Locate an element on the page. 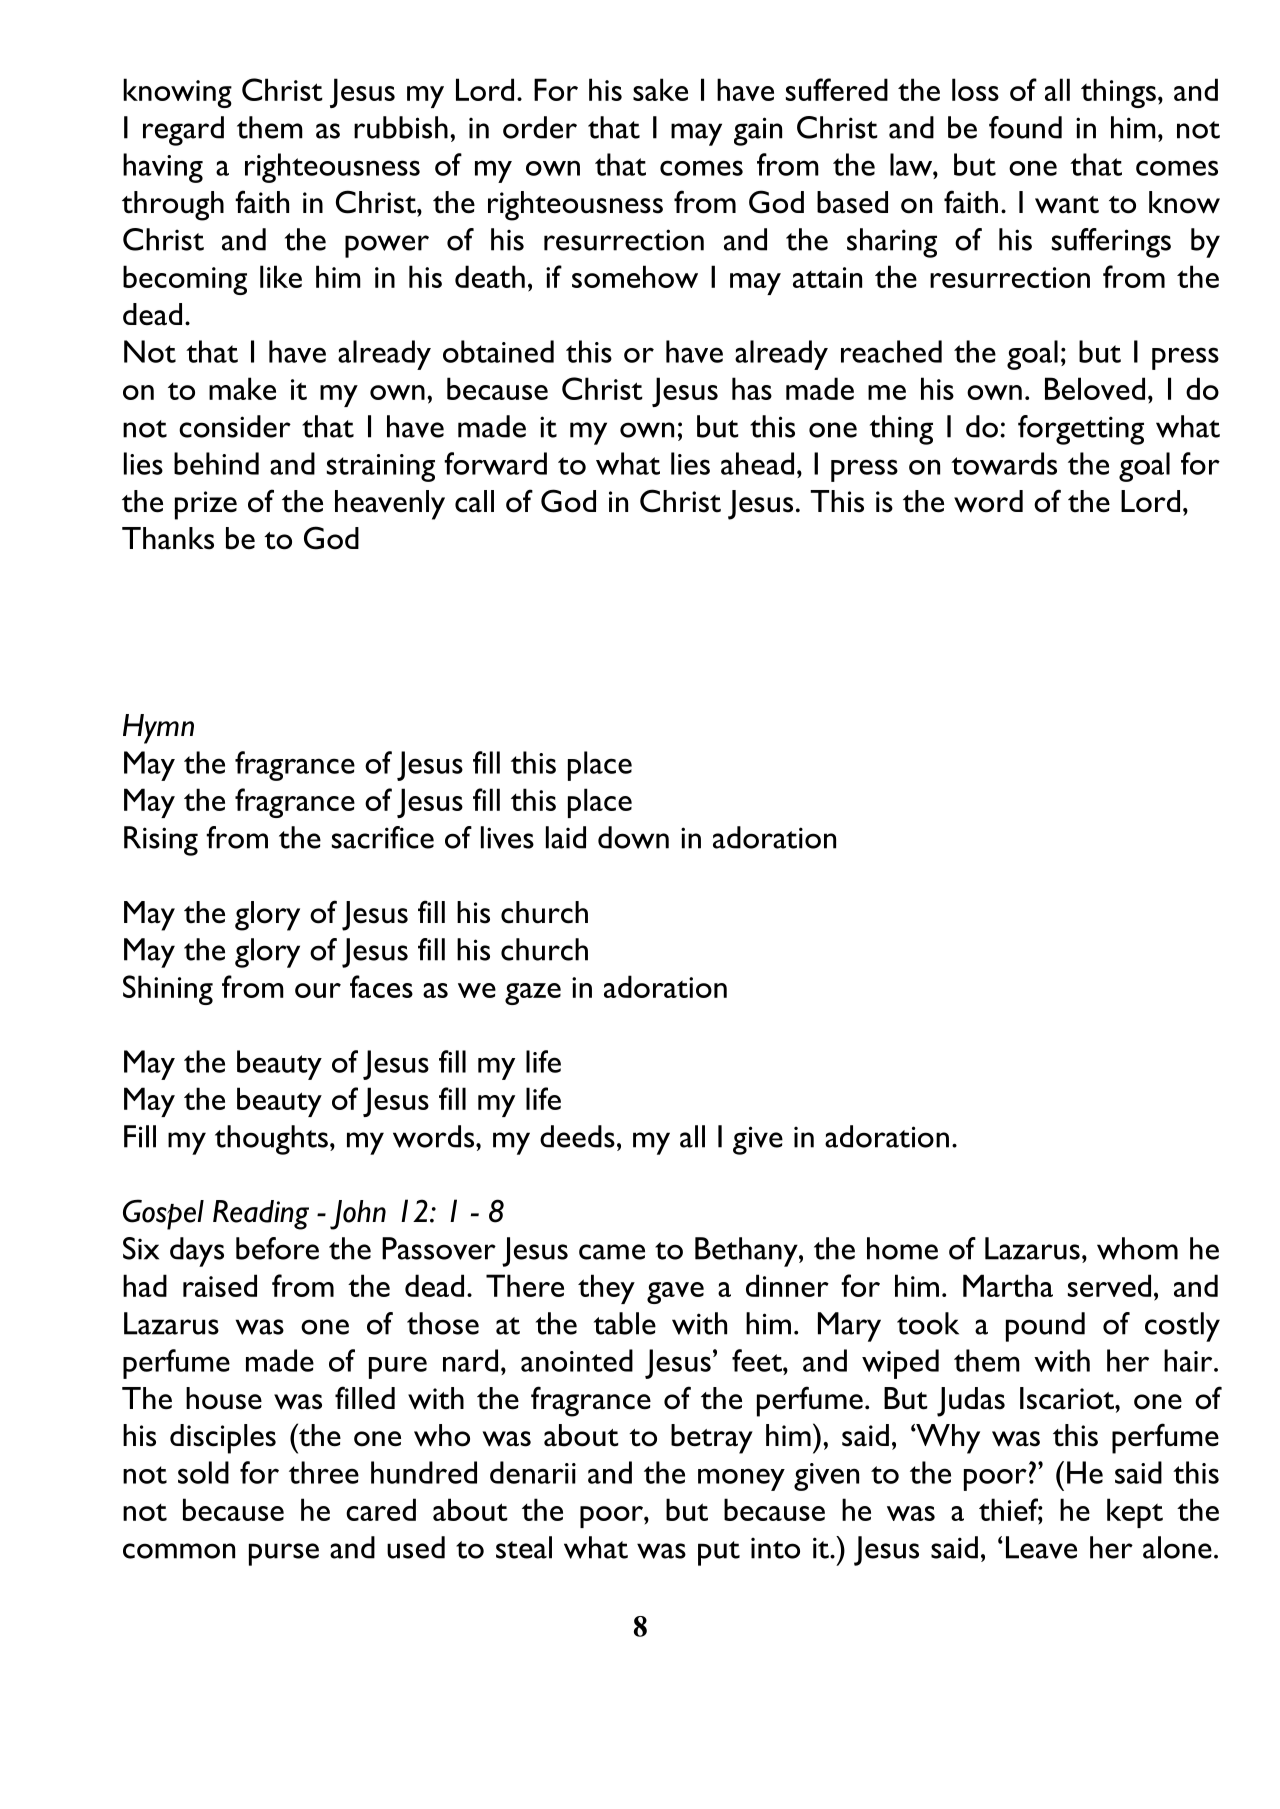 This page has height=1809, width=1280. towards is located at coordinates (1004, 463).
